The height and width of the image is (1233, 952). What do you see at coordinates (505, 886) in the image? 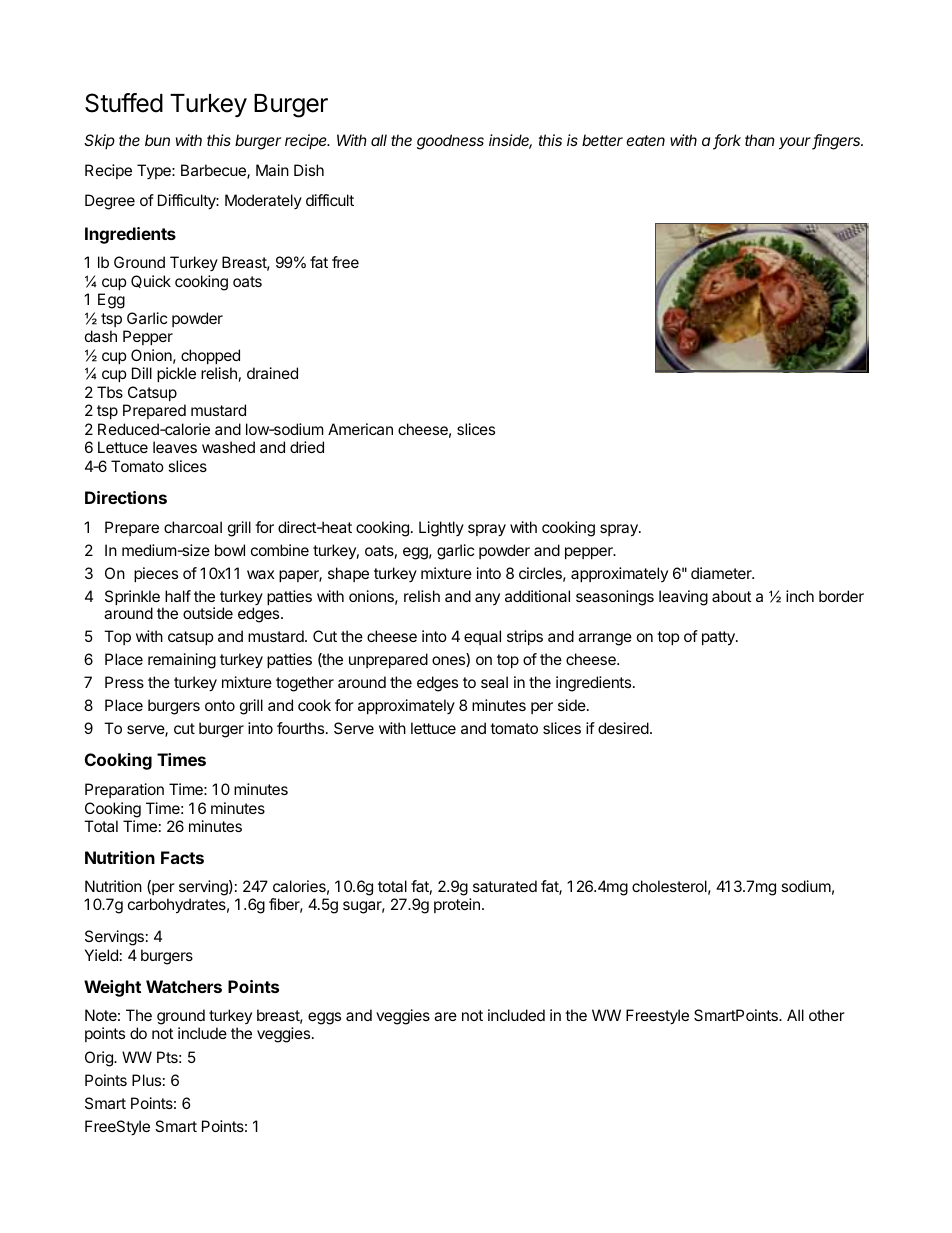
I see `saturated` at bounding box center [505, 886].
